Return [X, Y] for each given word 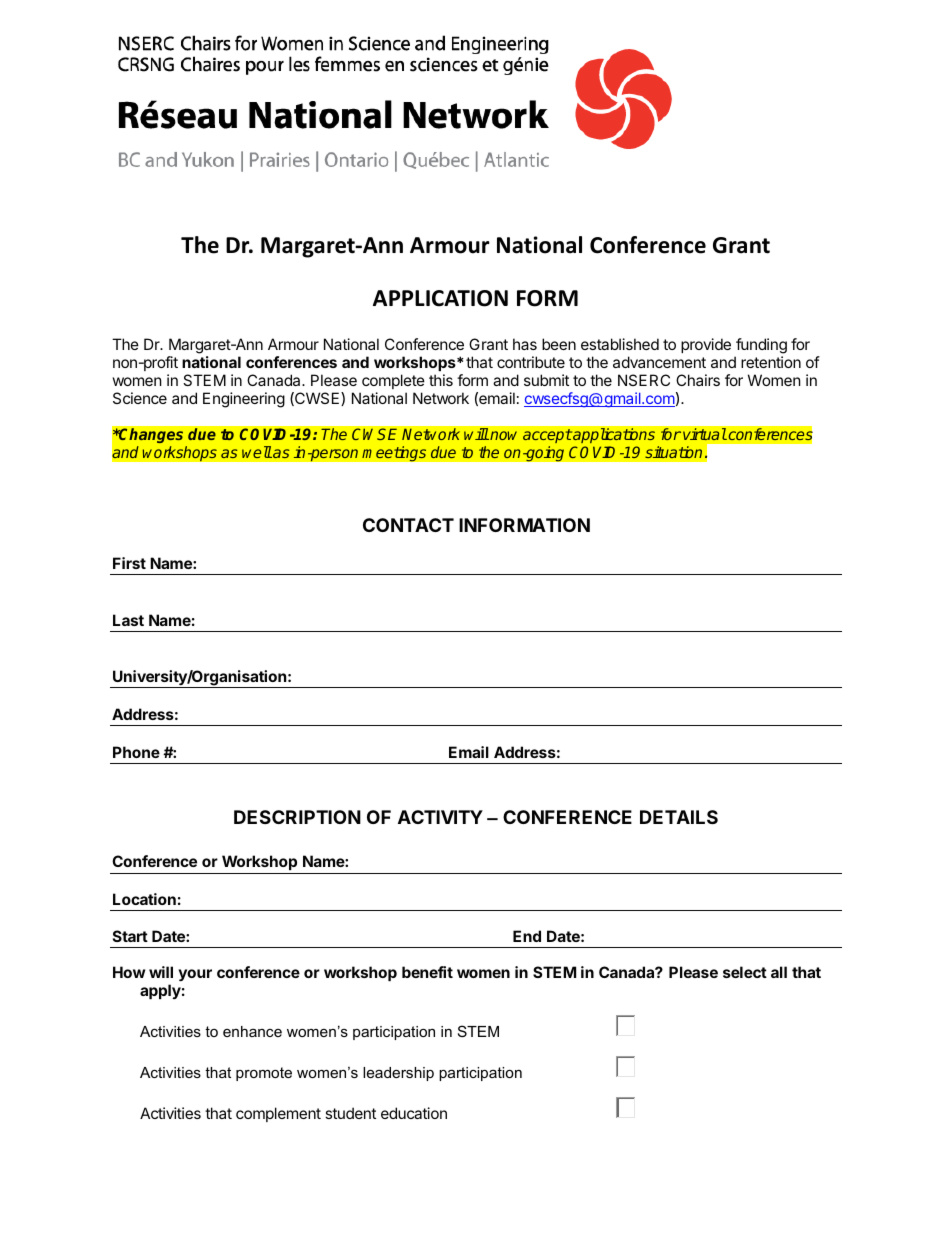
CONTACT [408, 525]
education [414, 1113]
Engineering [244, 400]
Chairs [698, 380]
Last [128, 620]
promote [264, 1074]
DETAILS [679, 817]
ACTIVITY [440, 817]
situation [673, 452]
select [745, 972]
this [441, 380]
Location [144, 899]
